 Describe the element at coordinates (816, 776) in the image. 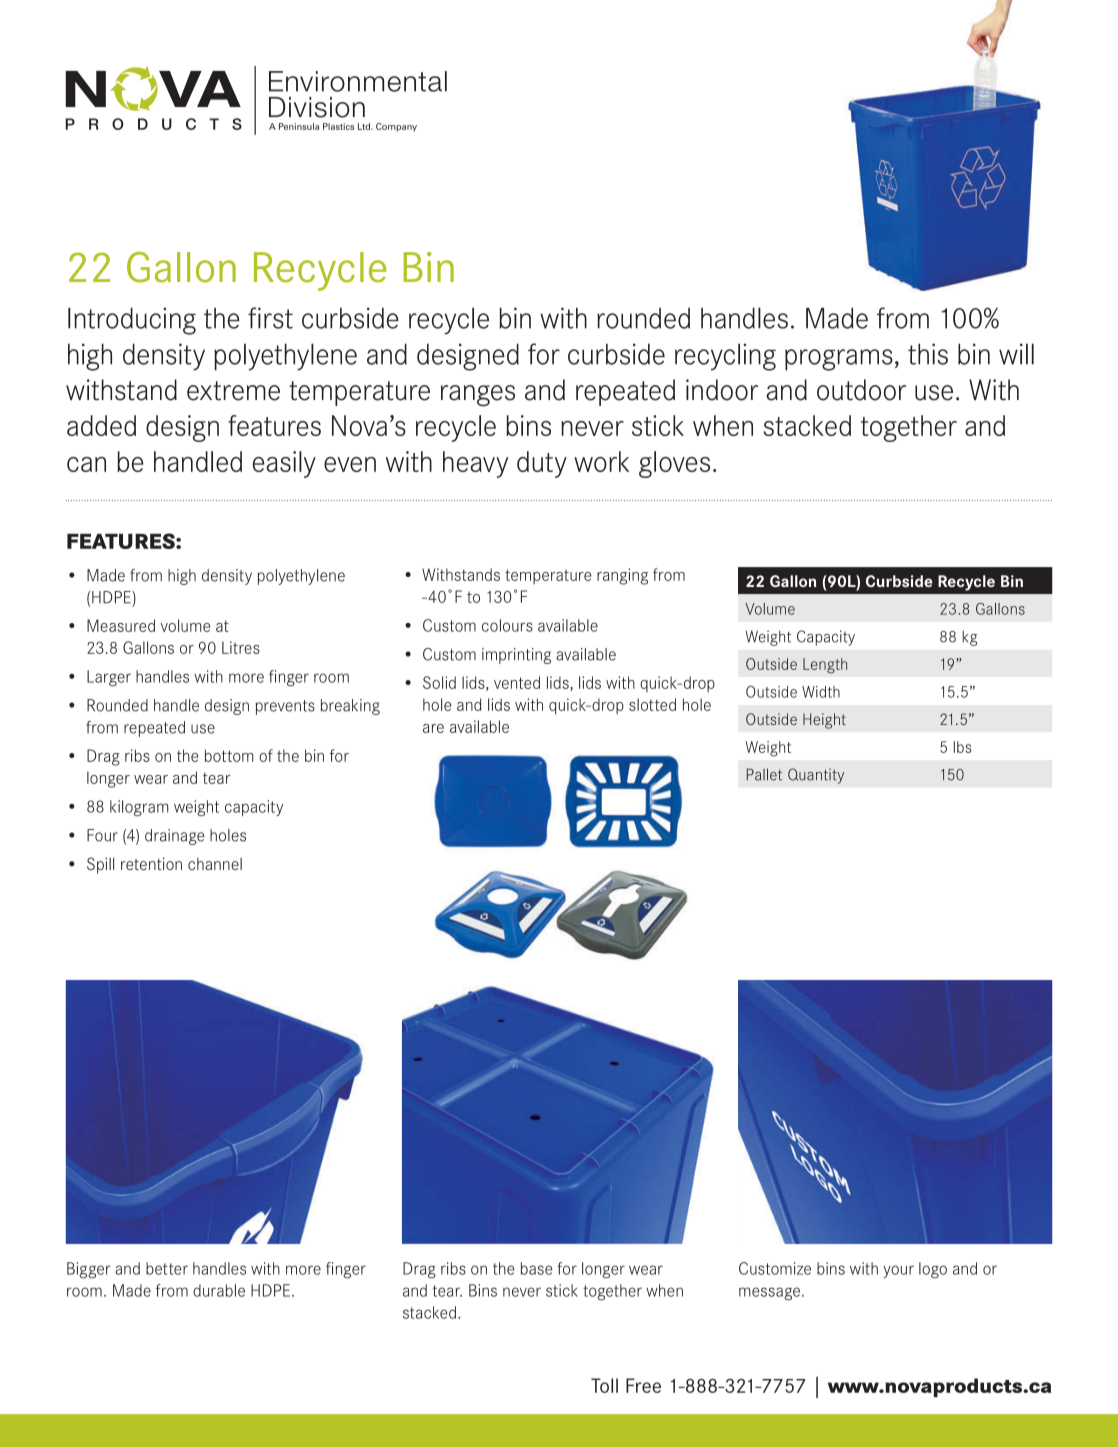

I see `Quantity` at that location.
